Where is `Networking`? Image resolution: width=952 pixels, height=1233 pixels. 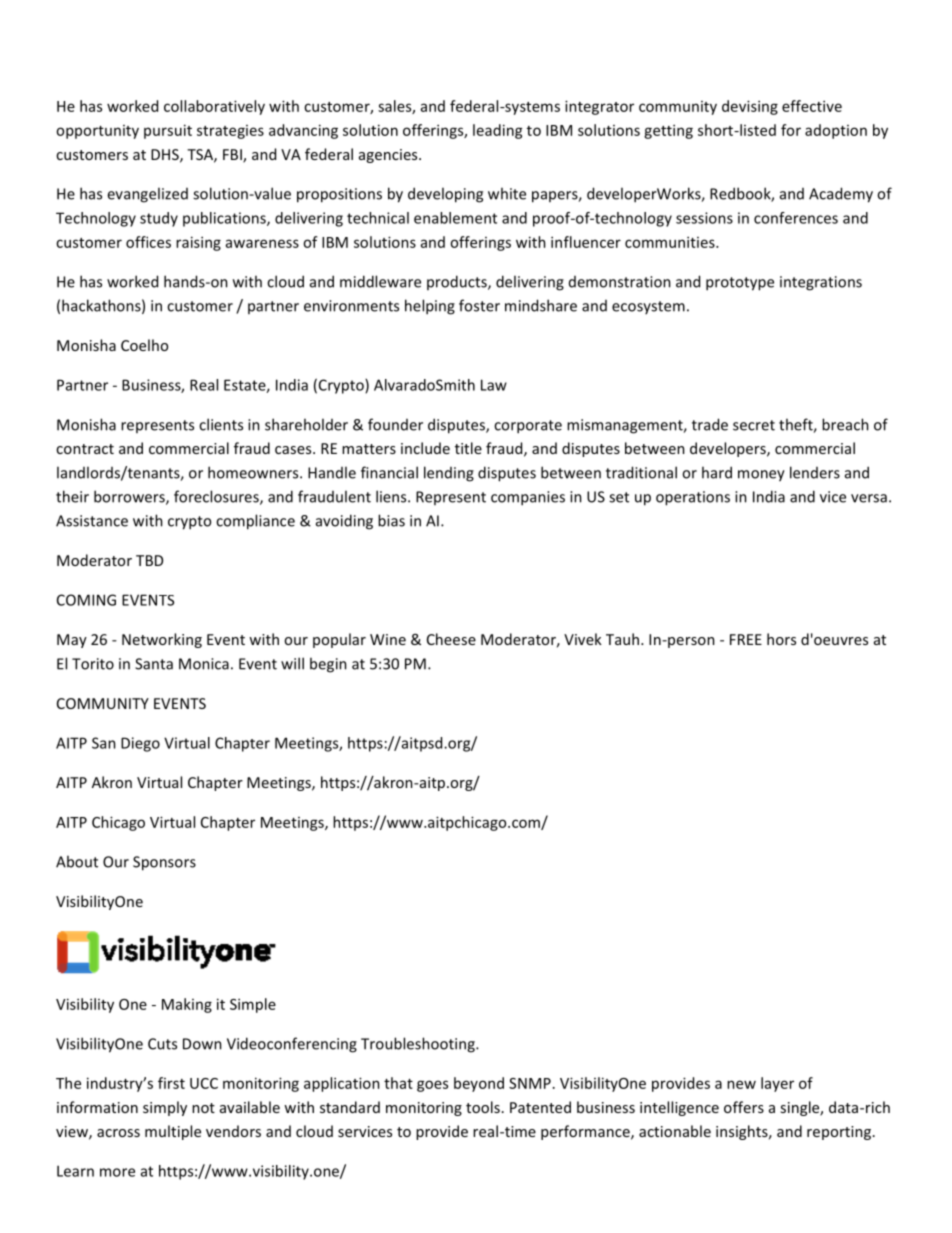
Networking is located at coordinates (162, 640).
